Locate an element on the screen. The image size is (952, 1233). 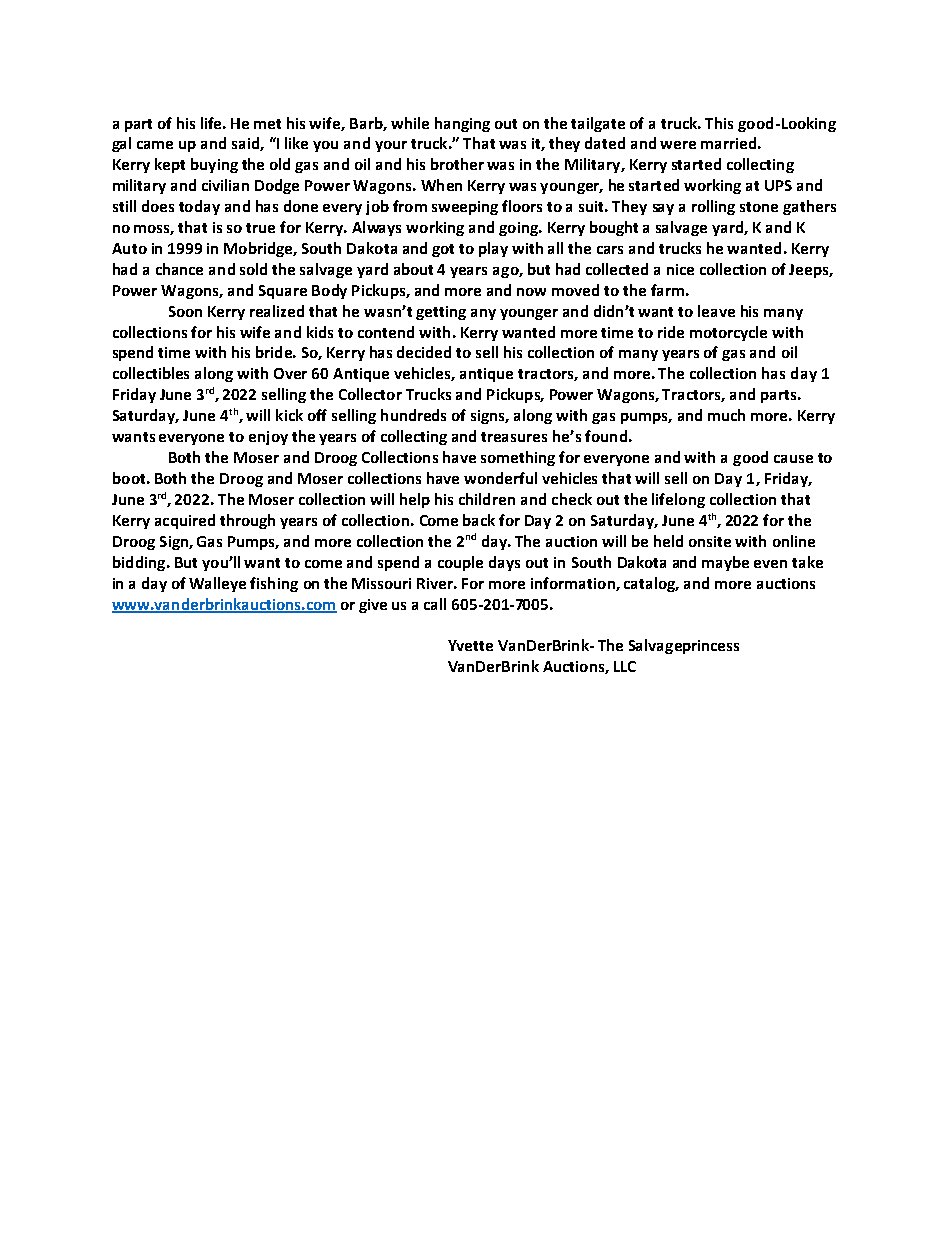
cause is located at coordinates (793, 459).
